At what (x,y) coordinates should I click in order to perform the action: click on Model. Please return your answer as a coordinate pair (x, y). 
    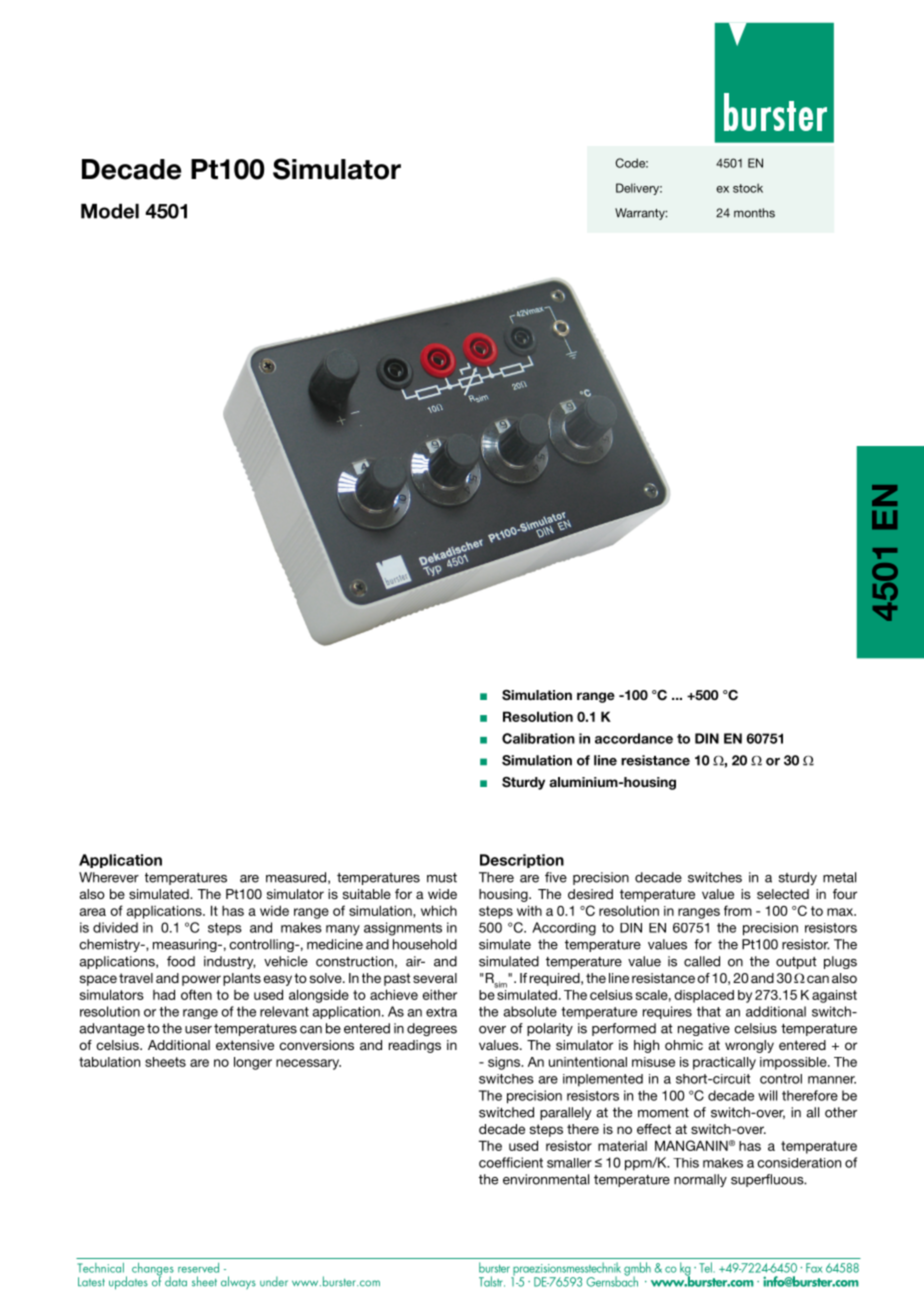
    Looking at the image, I should click on (110, 211).
